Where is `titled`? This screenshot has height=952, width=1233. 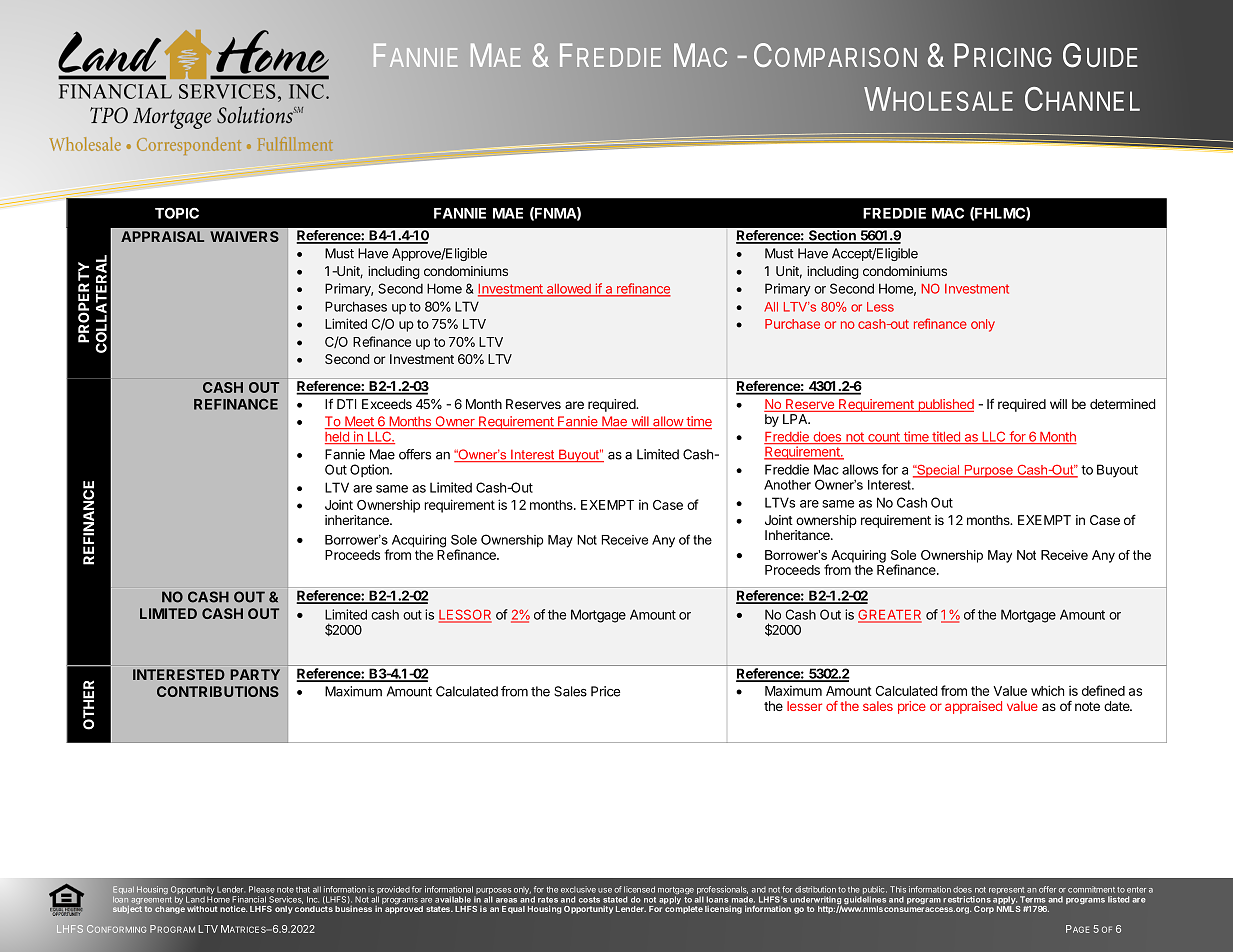 titled is located at coordinates (946, 437).
